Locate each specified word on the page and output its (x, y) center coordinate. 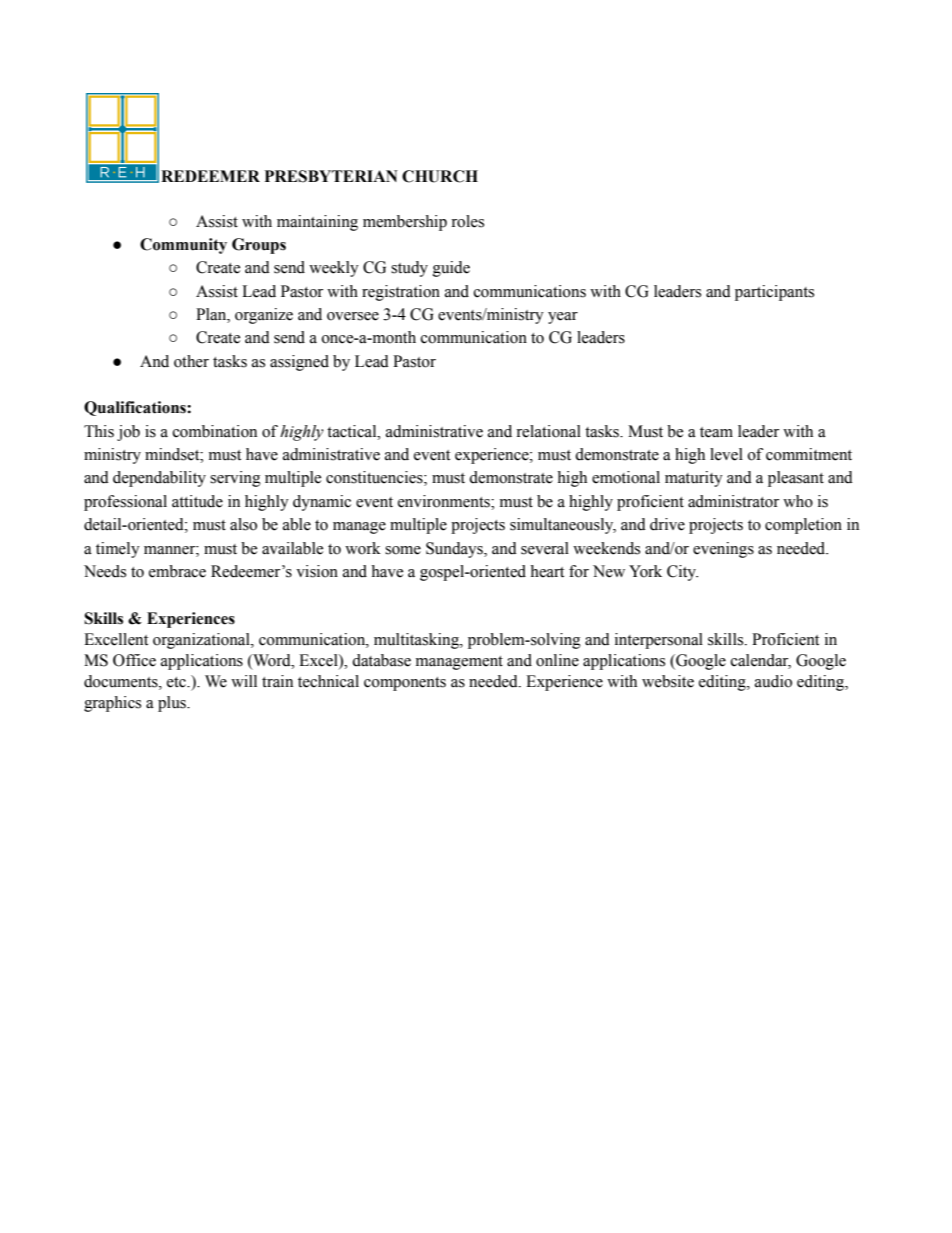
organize (264, 316)
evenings (723, 550)
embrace (177, 571)
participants (774, 293)
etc (177, 682)
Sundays (455, 550)
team (716, 432)
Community (183, 246)
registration (401, 293)
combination (215, 431)
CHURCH (440, 176)
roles (467, 221)
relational (548, 431)
